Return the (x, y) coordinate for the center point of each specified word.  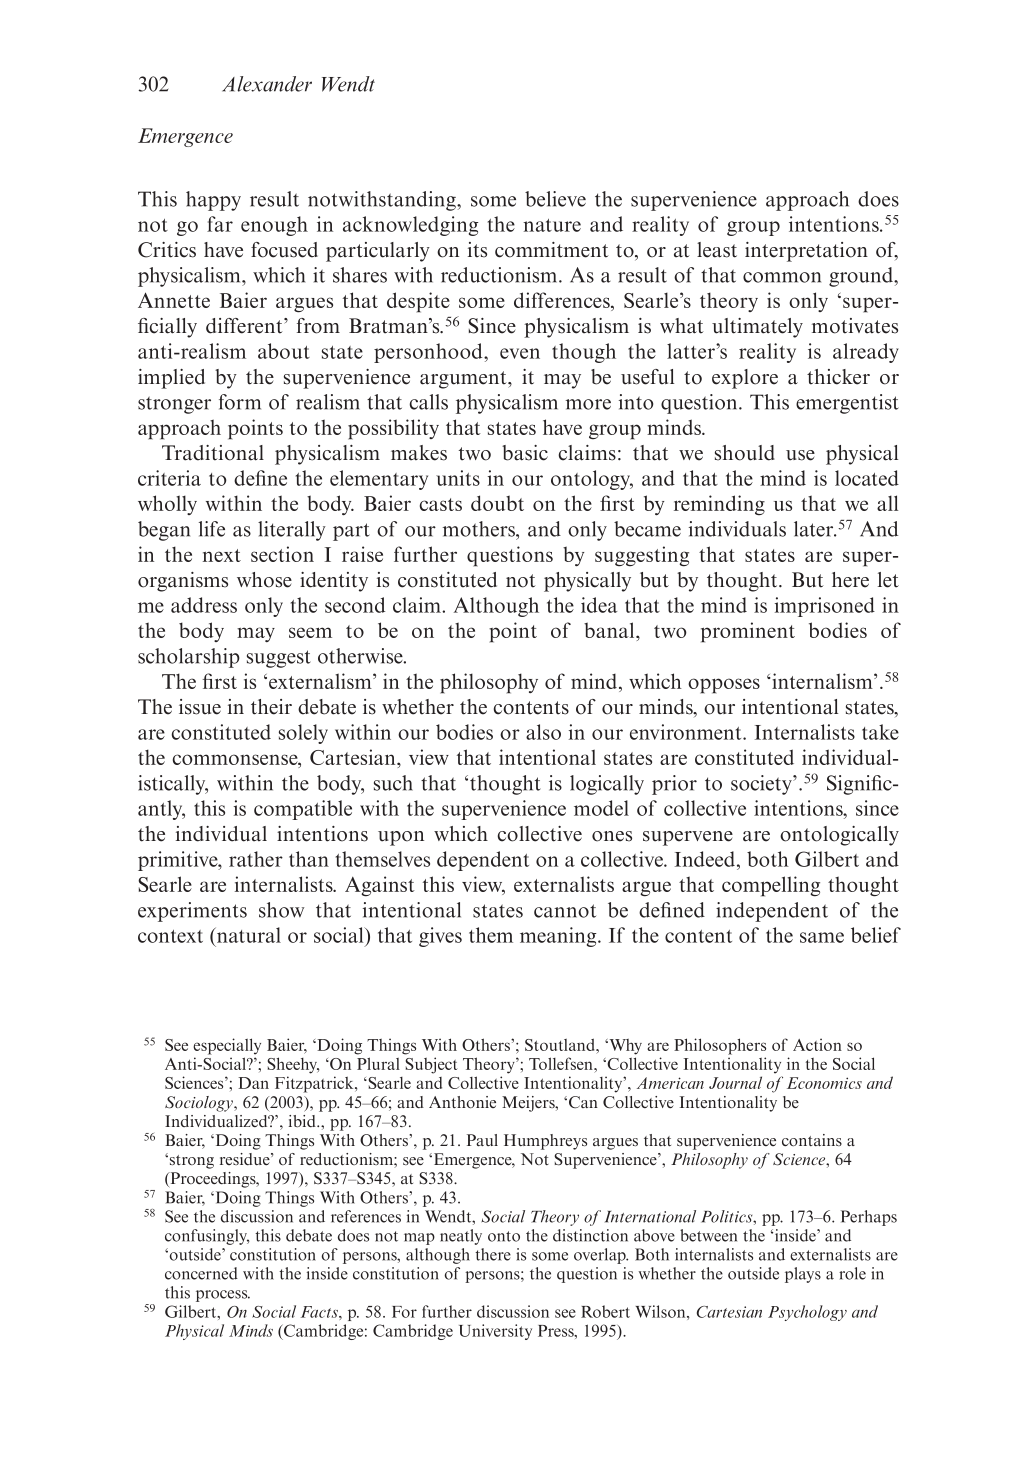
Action (817, 1044)
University (495, 1332)
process (223, 1296)
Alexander (267, 84)
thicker (838, 377)
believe (555, 199)
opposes (724, 686)
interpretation (806, 252)
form (240, 402)
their (271, 707)
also (543, 732)
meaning (559, 937)
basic (525, 453)
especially (227, 1046)
